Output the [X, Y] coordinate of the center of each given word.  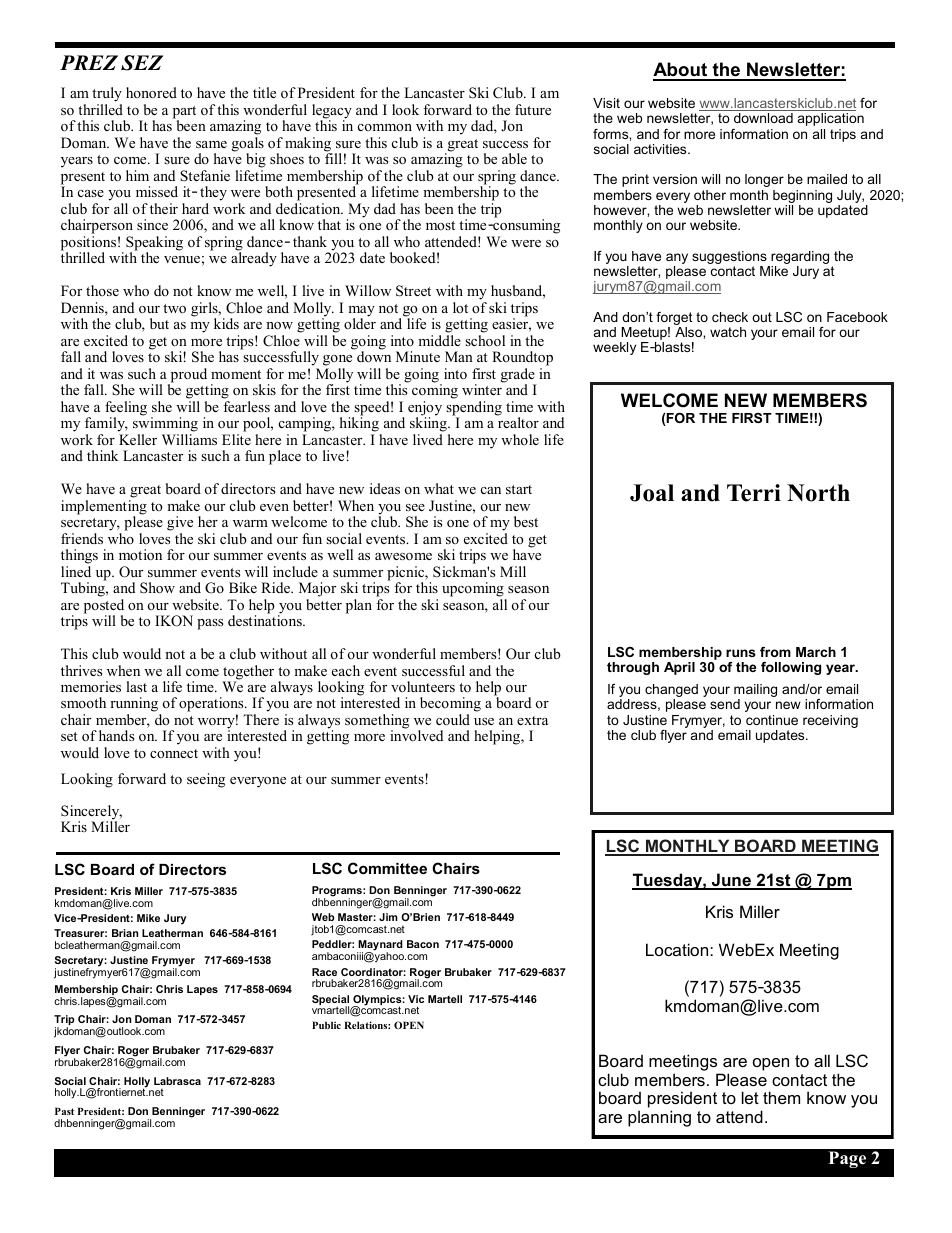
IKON [174, 621]
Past [64, 1111]
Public [326, 1025]
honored [151, 93]
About [681, 71]
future [533, 109]
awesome [403, 556]
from [775, 652]
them [781, 1097]
